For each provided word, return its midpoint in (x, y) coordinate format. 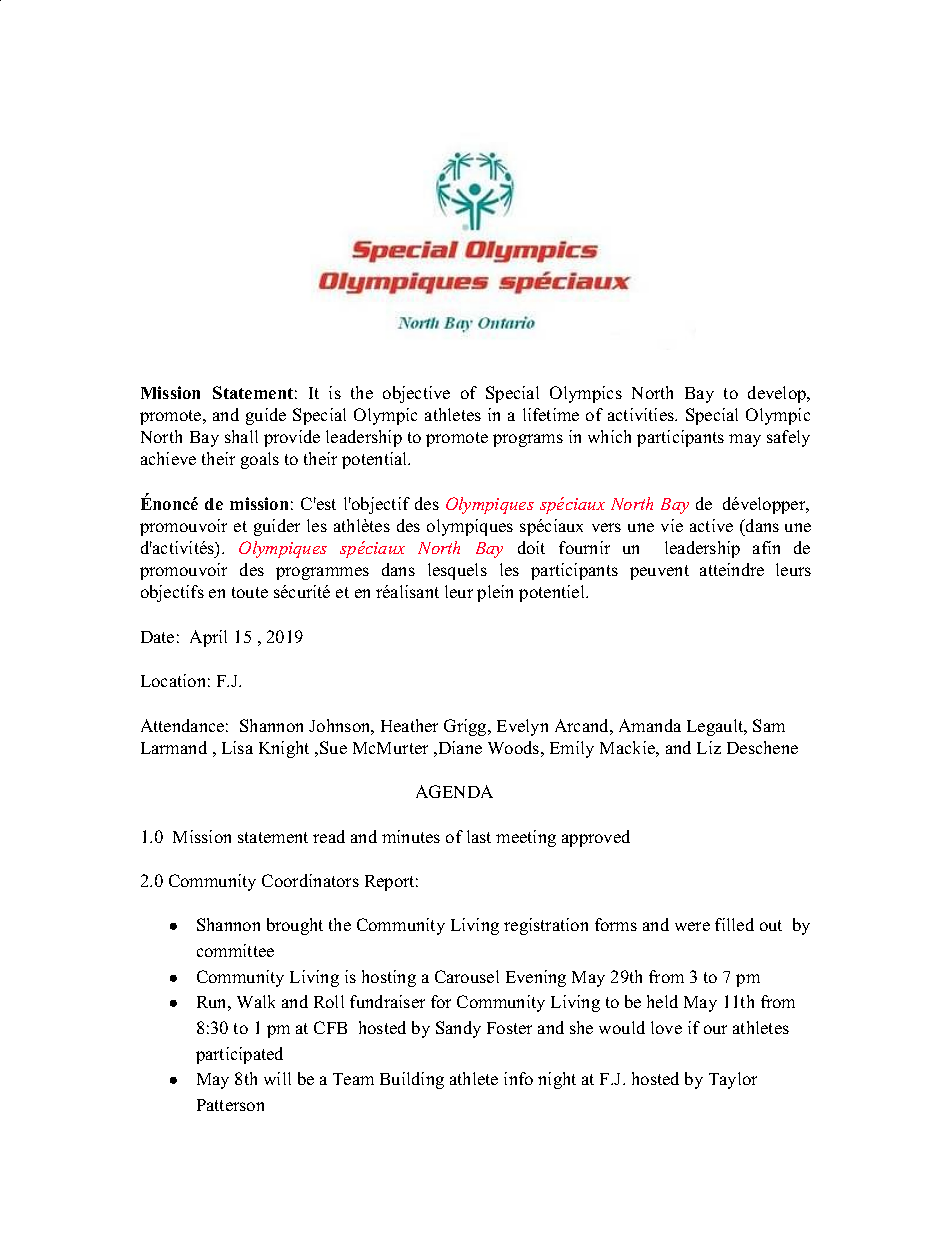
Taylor (733, 1080)
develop (778, 394)
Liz (709, 747)
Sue (333, 747)
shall (241, 436)
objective (416, 394)
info (518, 1078)
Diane (459, 748)
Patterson (230, 1105)
